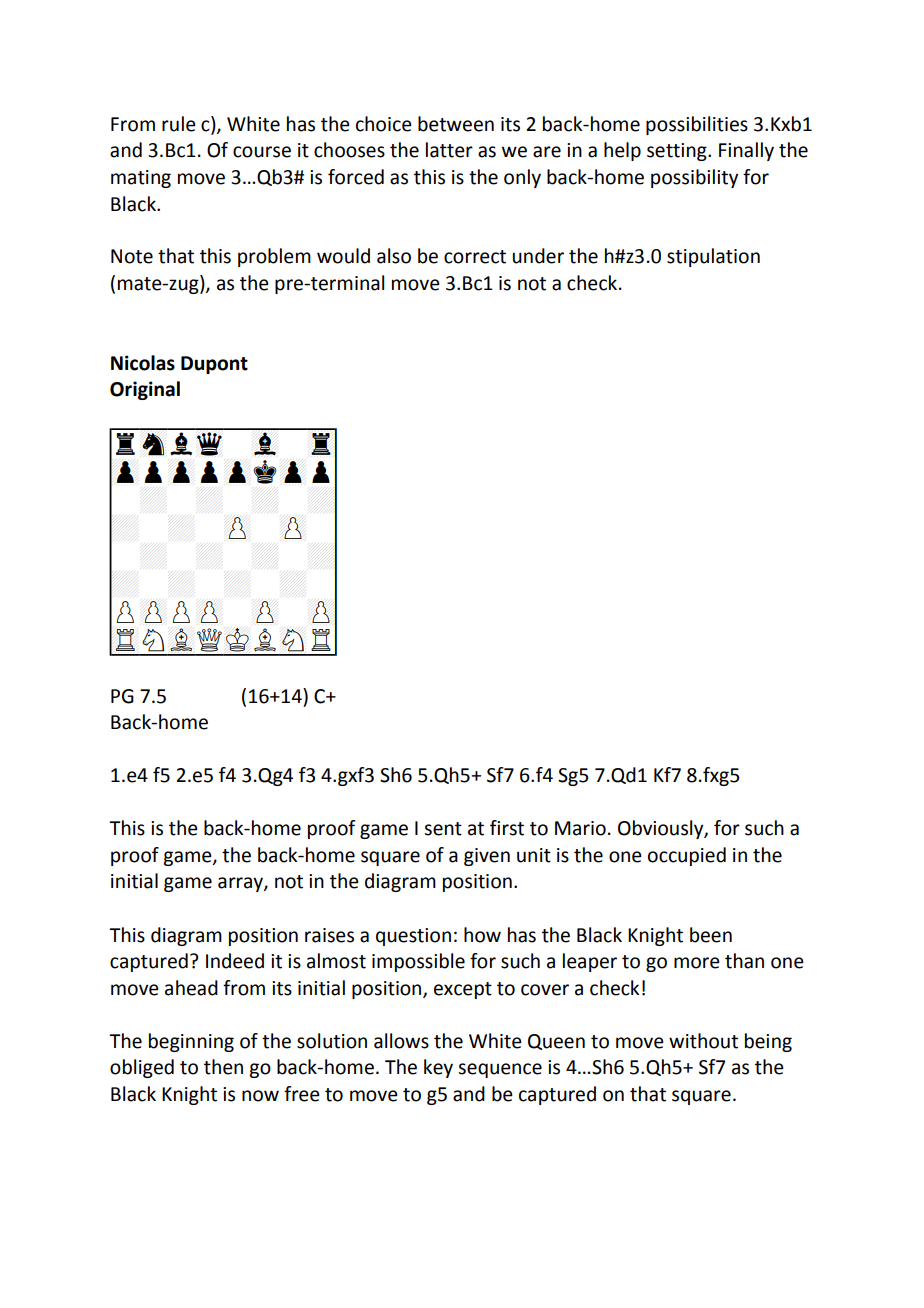 The height and width of the screenshot is (1308, 924). I want to click on latter, so click(449, 150).
